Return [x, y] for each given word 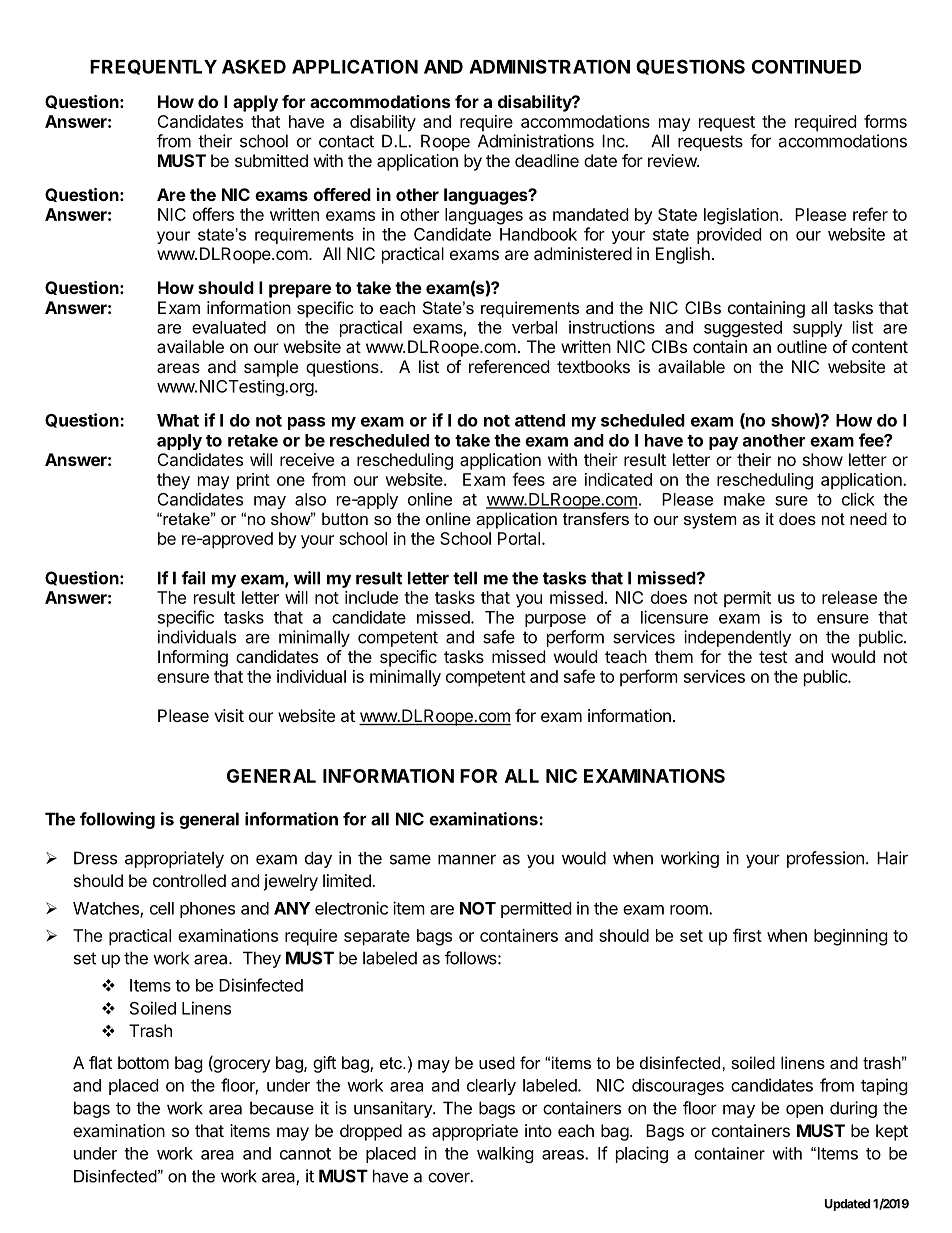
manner [467, 859]
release [849, 597]
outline [802, 346]
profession [825, 859]
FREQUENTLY [153, 67]
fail [193, 578]
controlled [189, 880]
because [282, 1108]
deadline [547, 160]
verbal [534, 327]
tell [465, 578]
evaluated [229, 327]
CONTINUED [806, 67]
